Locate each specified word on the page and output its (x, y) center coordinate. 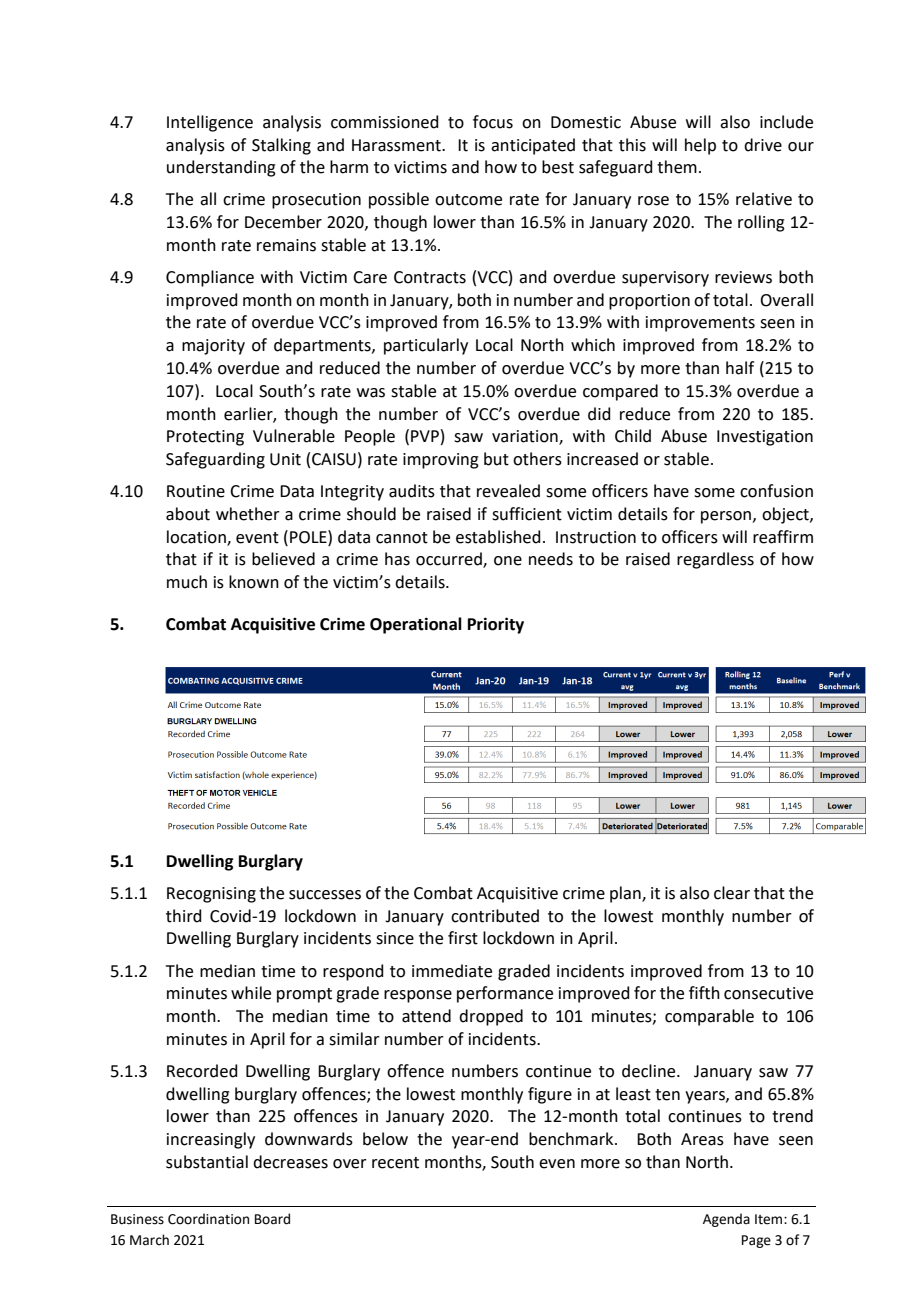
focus (493, 122)
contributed (495, 916)
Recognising (211, 895)
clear (732, 893)
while (251, 993)
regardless (715, 560)
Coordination (208, 1219)
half (740, 368)
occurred (450, 560)
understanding (221, 168)
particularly (426, 346)
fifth (704, 993)
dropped (491, 1017)
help (700, 146)
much (187, 582)
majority (213, 347)
